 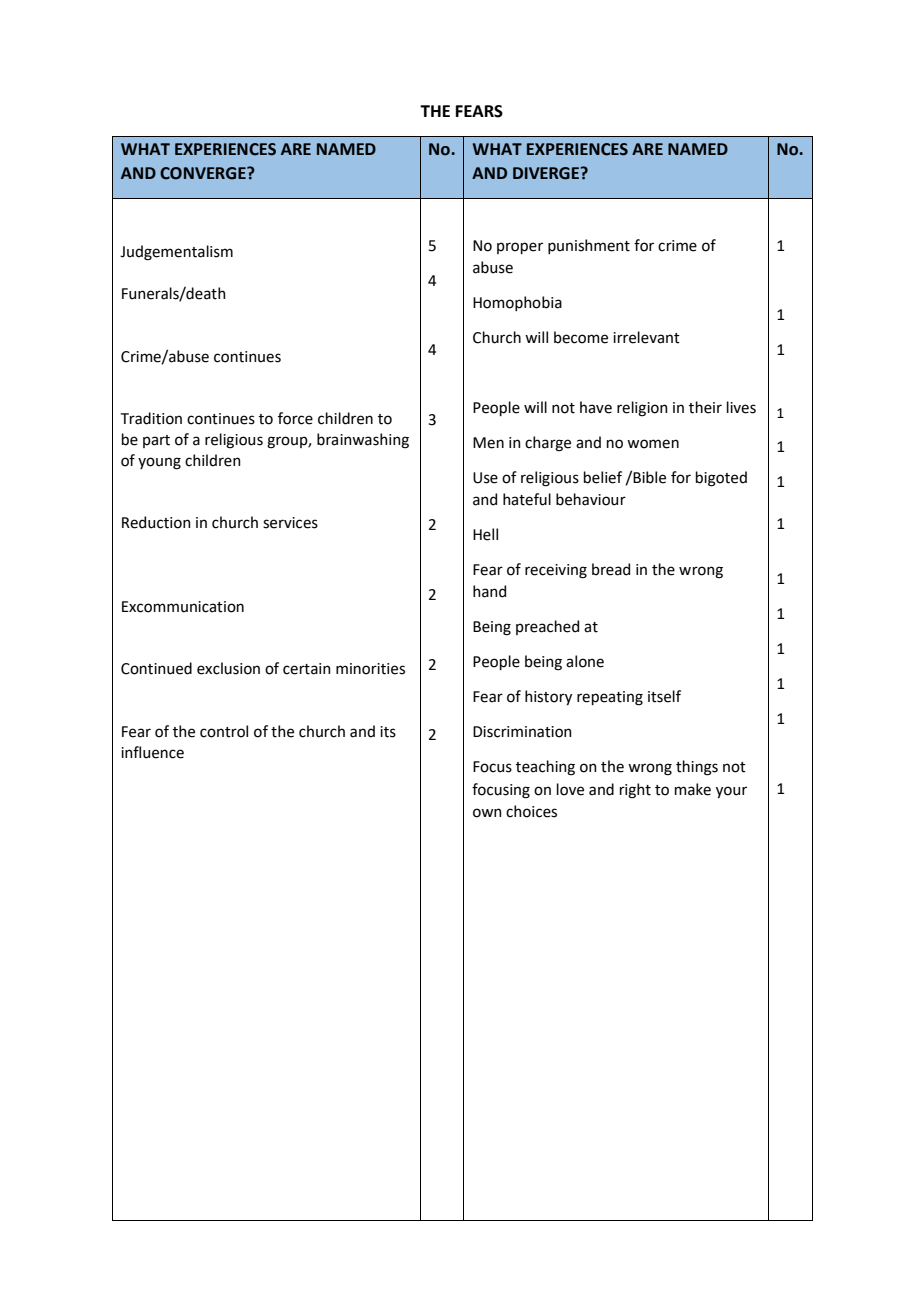 What do you see at coordinates (159, 463) in the screenshot?
I see `young` at bounding box center [159, 463].
